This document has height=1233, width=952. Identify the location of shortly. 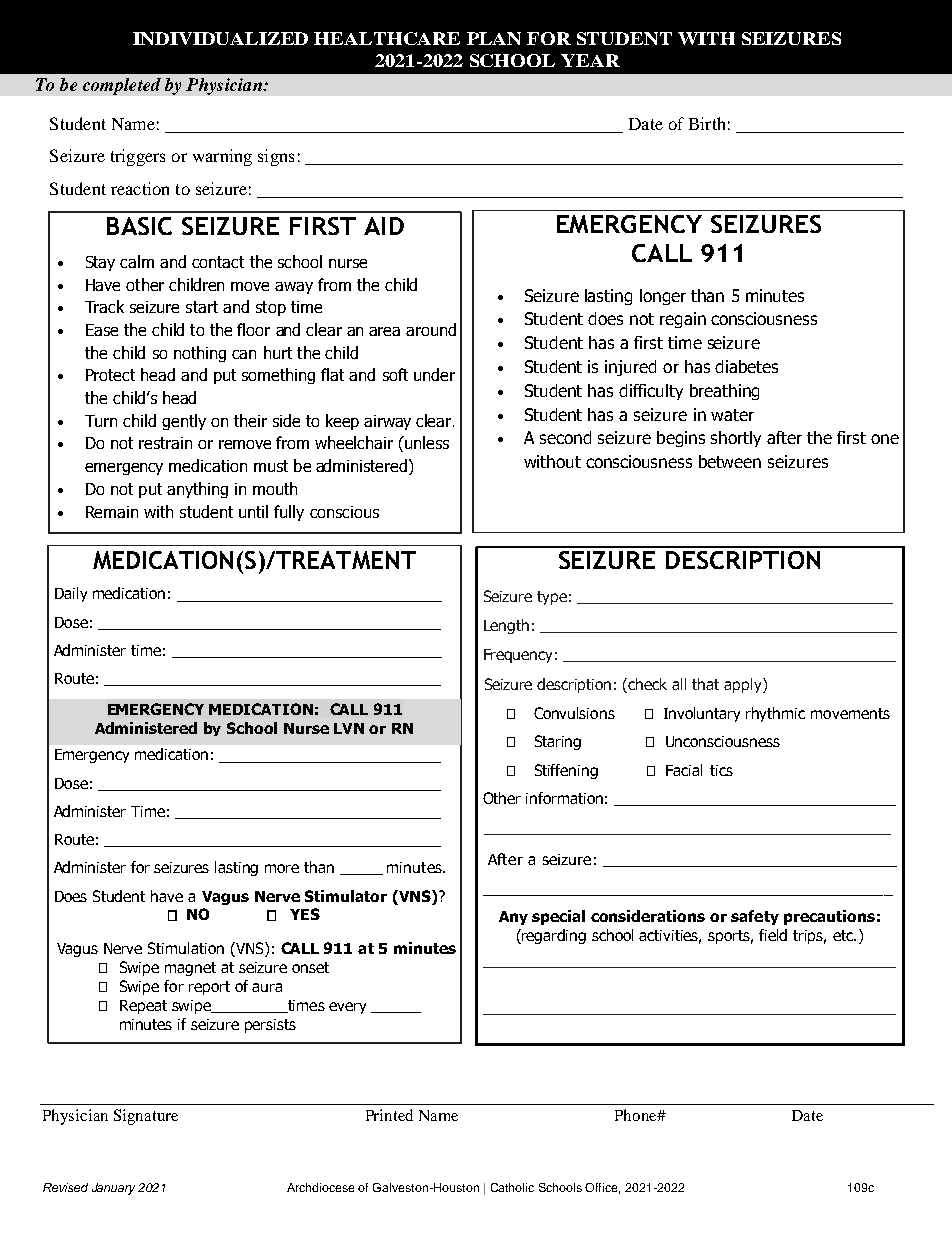
(736, 439).
